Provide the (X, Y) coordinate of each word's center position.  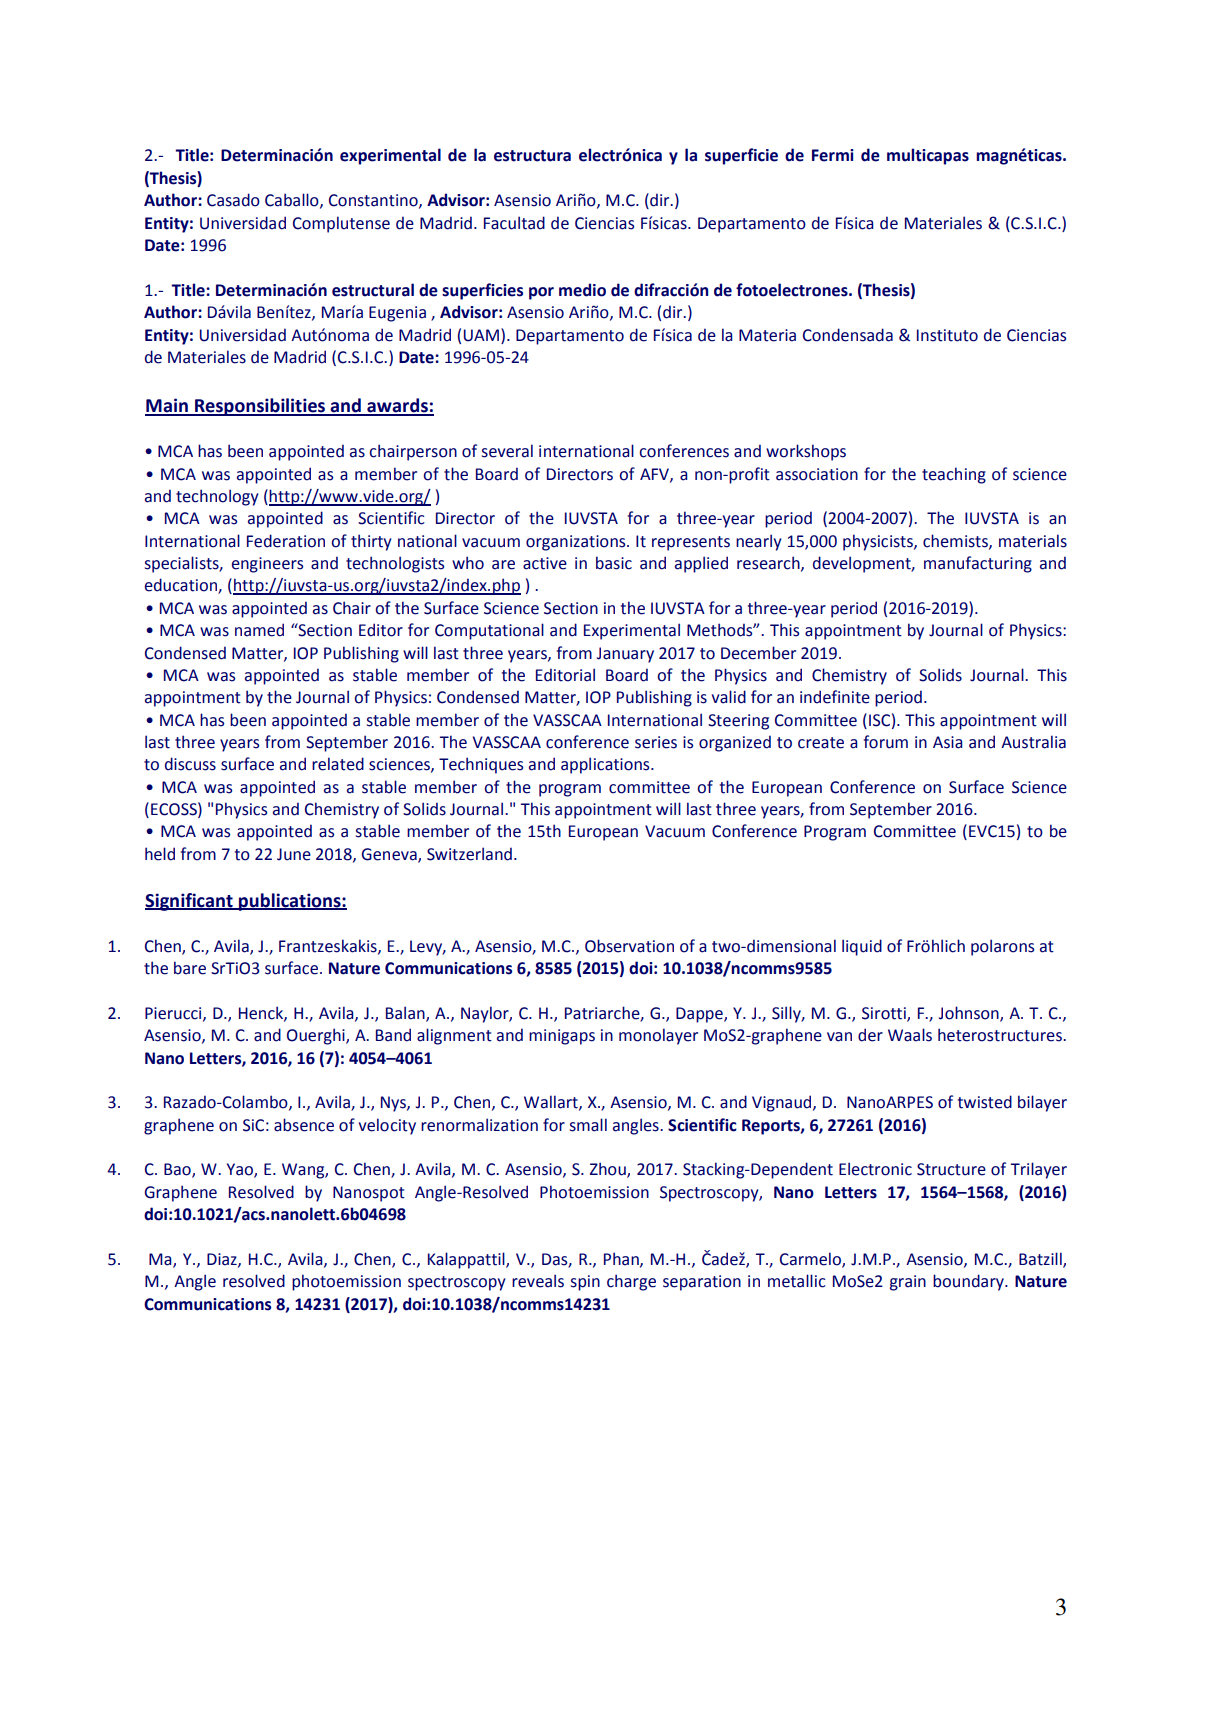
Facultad (514, 223)
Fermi (833, 155)
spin (585, 1283)
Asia (948, 742)
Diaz (223, 1260)
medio (582, 290)
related (338, 764)
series (656, 742)
